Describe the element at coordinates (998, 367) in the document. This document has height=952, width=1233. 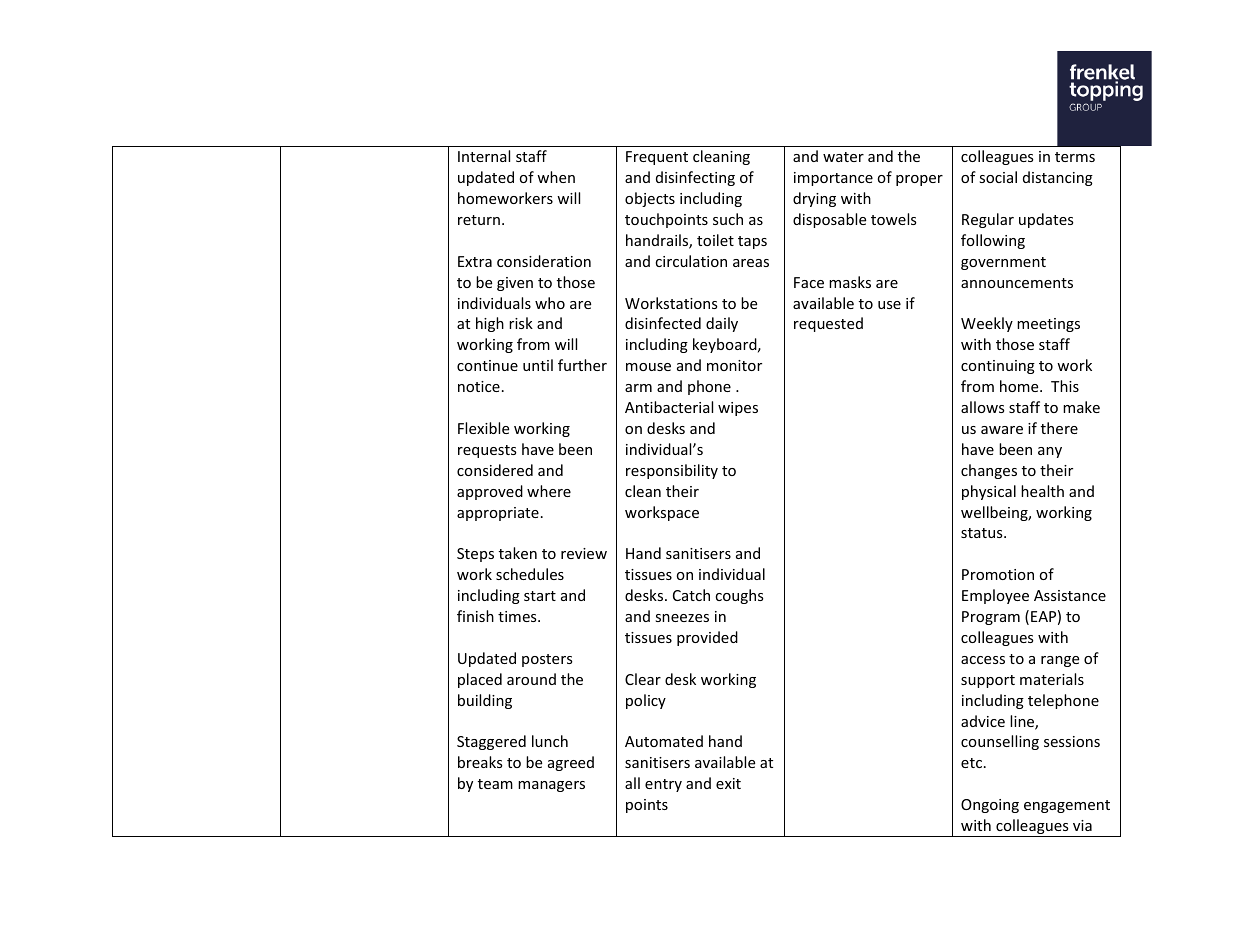
I see `continuing` at that location.
